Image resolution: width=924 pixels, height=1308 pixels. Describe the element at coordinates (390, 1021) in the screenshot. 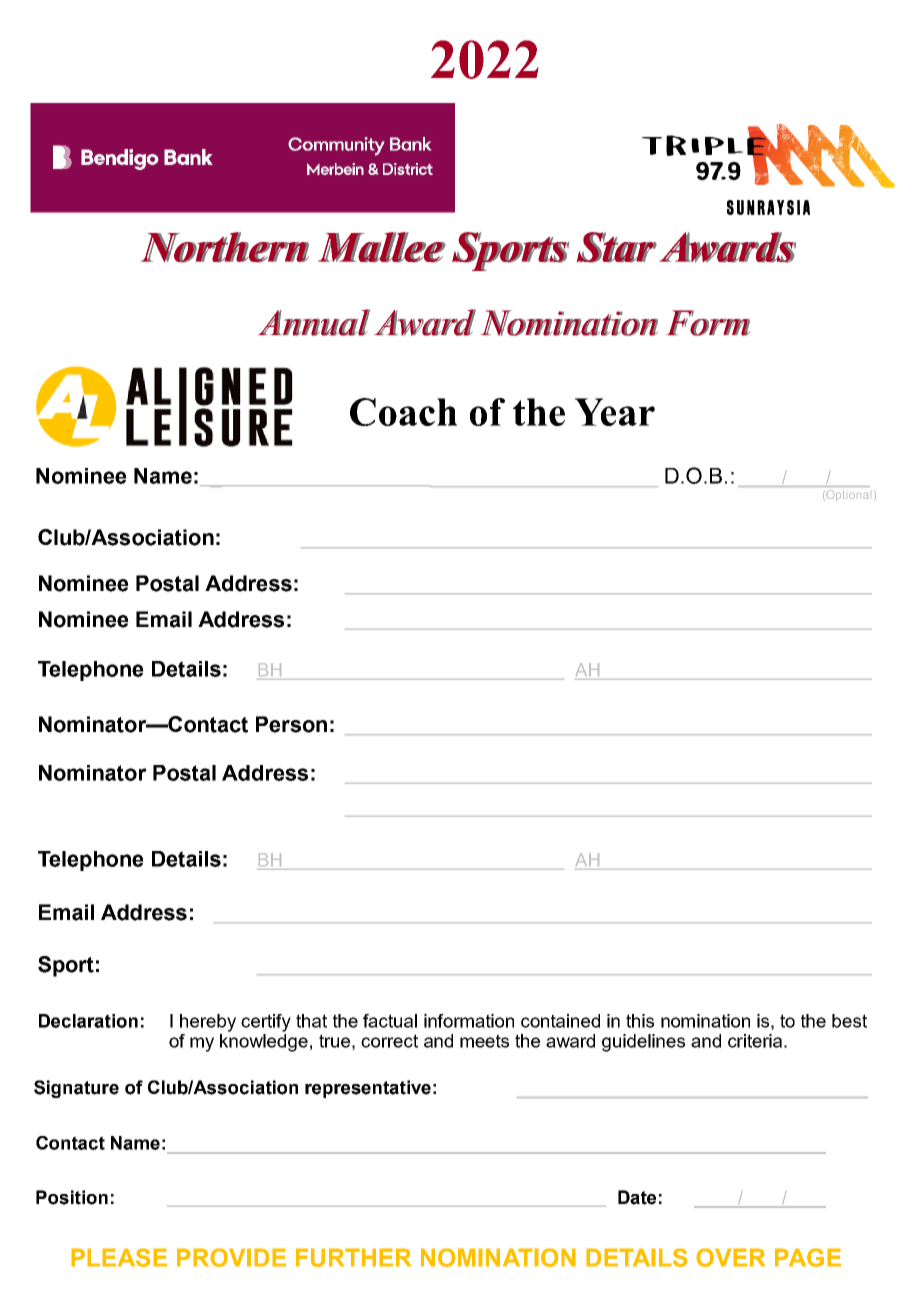

I see `factual` at that location.
